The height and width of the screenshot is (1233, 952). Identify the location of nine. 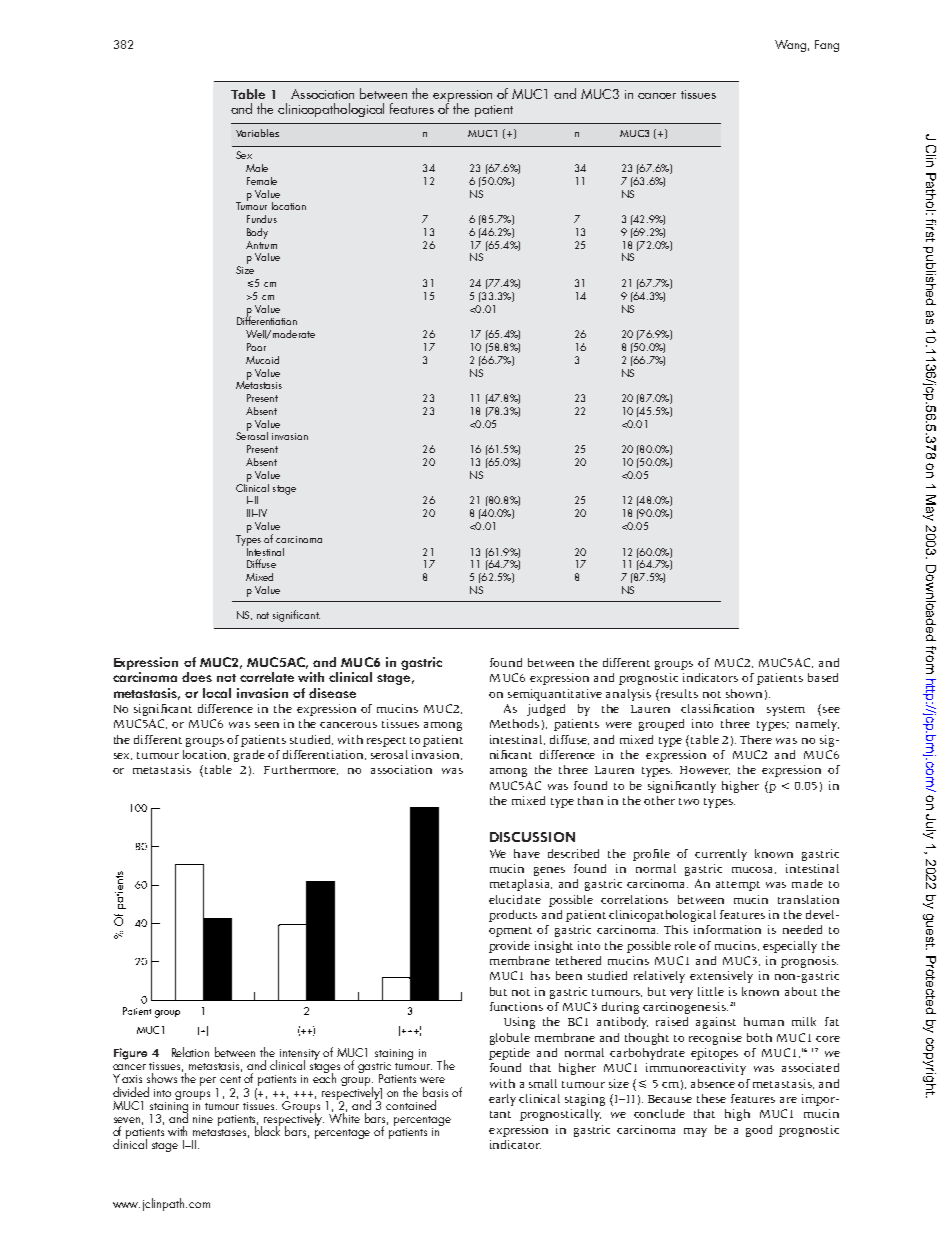
(203, 1119).
